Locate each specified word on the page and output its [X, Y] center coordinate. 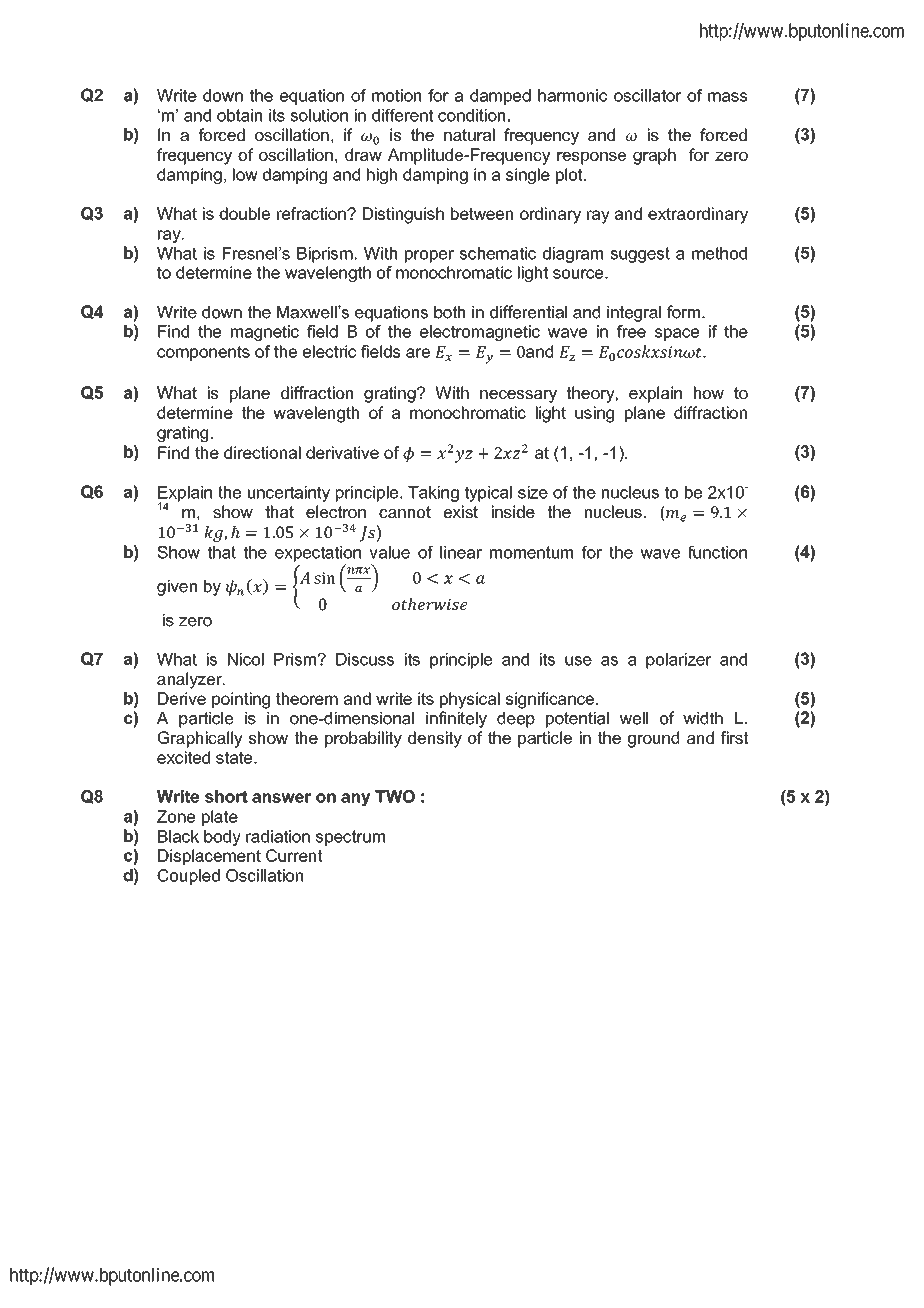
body [222, 838]
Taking [433, 494]
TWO [395, 796]
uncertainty [289, 494]
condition [471, 115]
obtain [239, 115]
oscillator [648, 95]
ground [653, 739]
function [717, 552]
